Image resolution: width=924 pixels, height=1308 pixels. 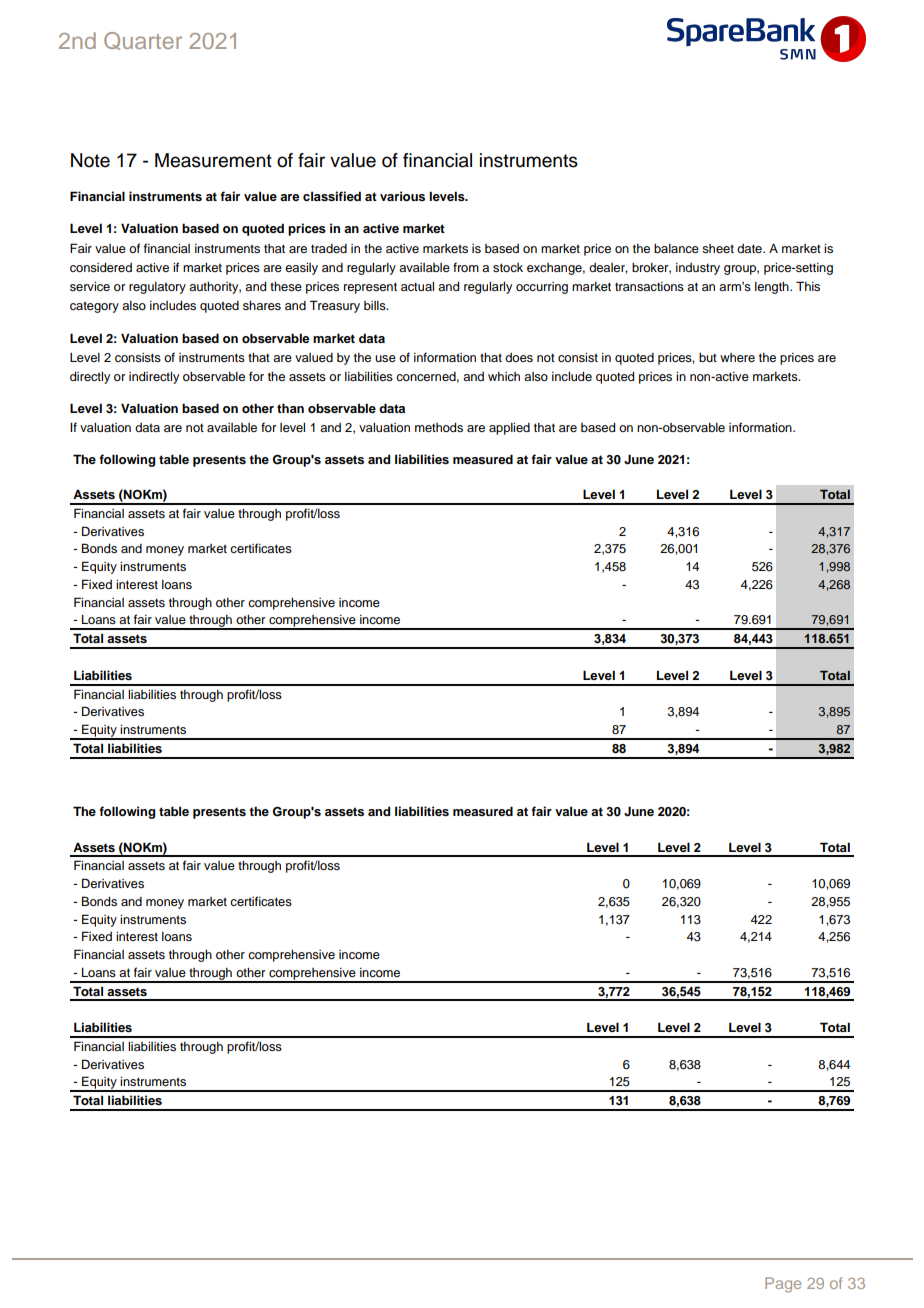 What do you see at coordinates (504, 376) in the document?
I see `which` at bounding box center [504, 376].
